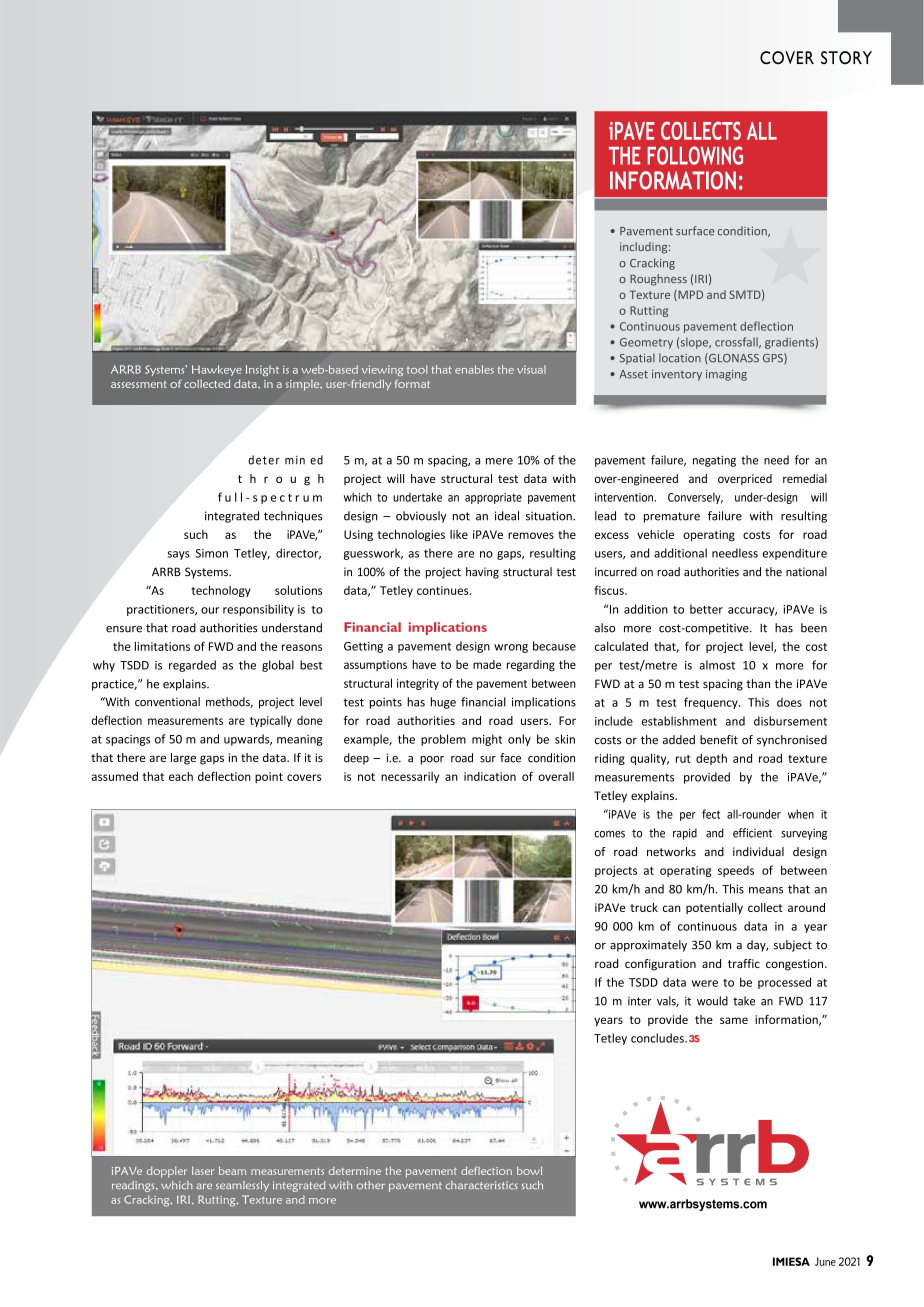 The width and height of the page is (924, 1307). Describe the element at coordinates (695, 155) in the page. I see `FOLLOWING` at that location.
